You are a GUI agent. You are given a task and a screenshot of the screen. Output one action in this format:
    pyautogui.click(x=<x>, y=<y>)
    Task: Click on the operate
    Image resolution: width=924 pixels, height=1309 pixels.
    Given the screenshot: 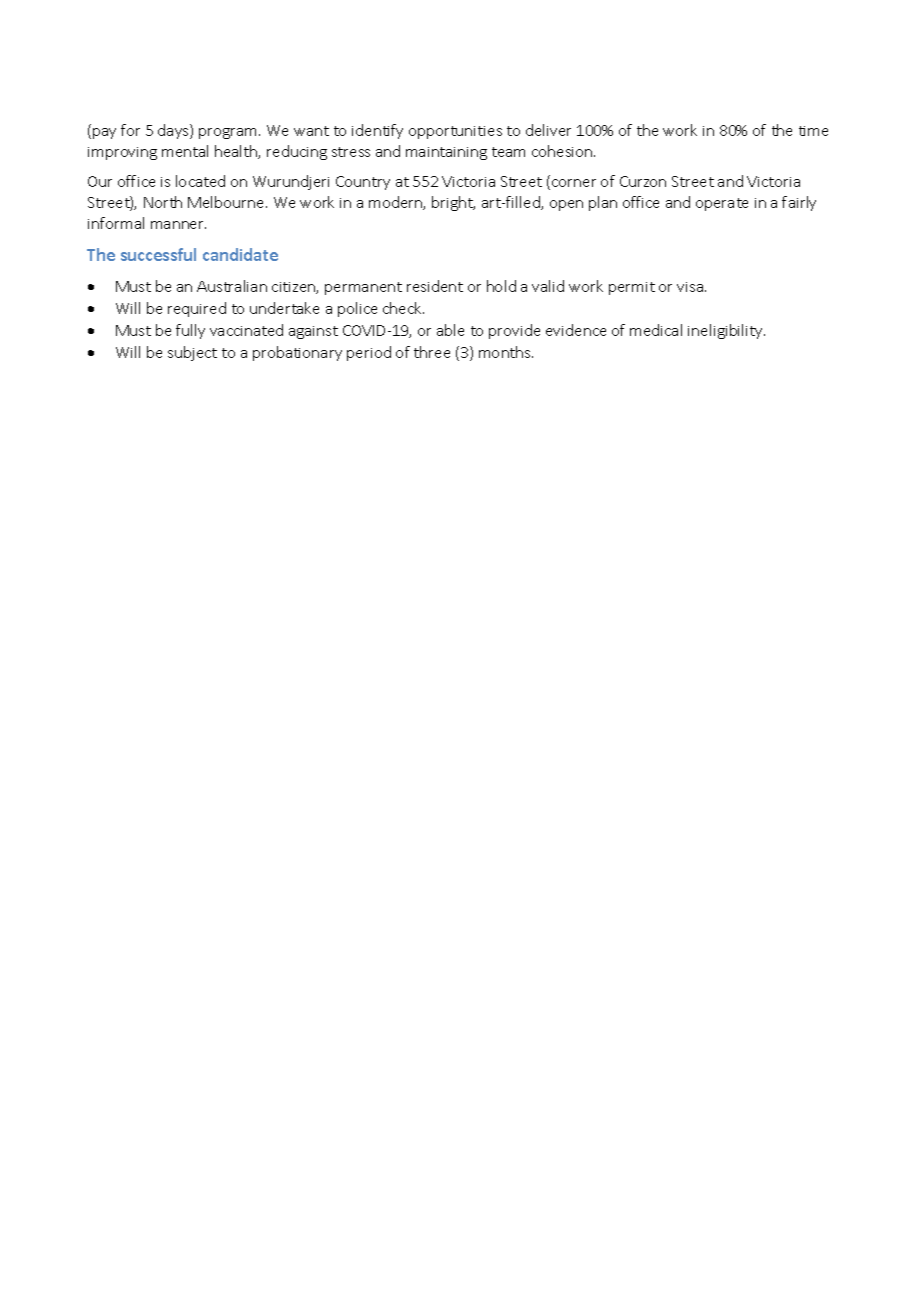 What is the action you would take?
    pyautogui.click(x=722, y=204)
